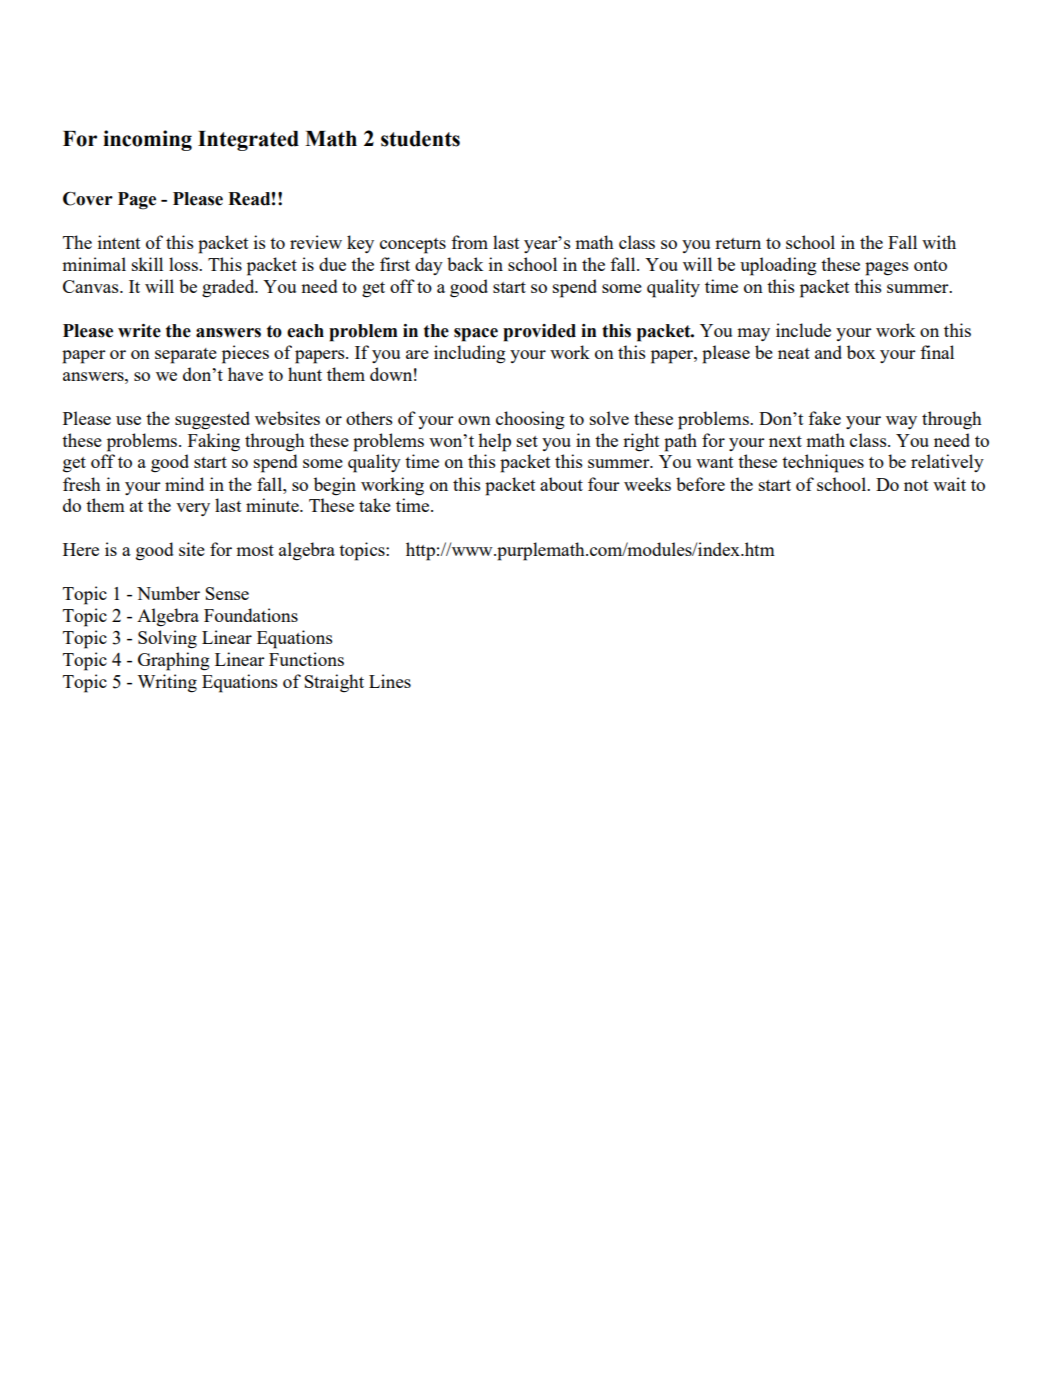 The image size is (1063, 1376). Describe the element at coordinates (824, 418) in the screenshot. I see `fake` at that location.
